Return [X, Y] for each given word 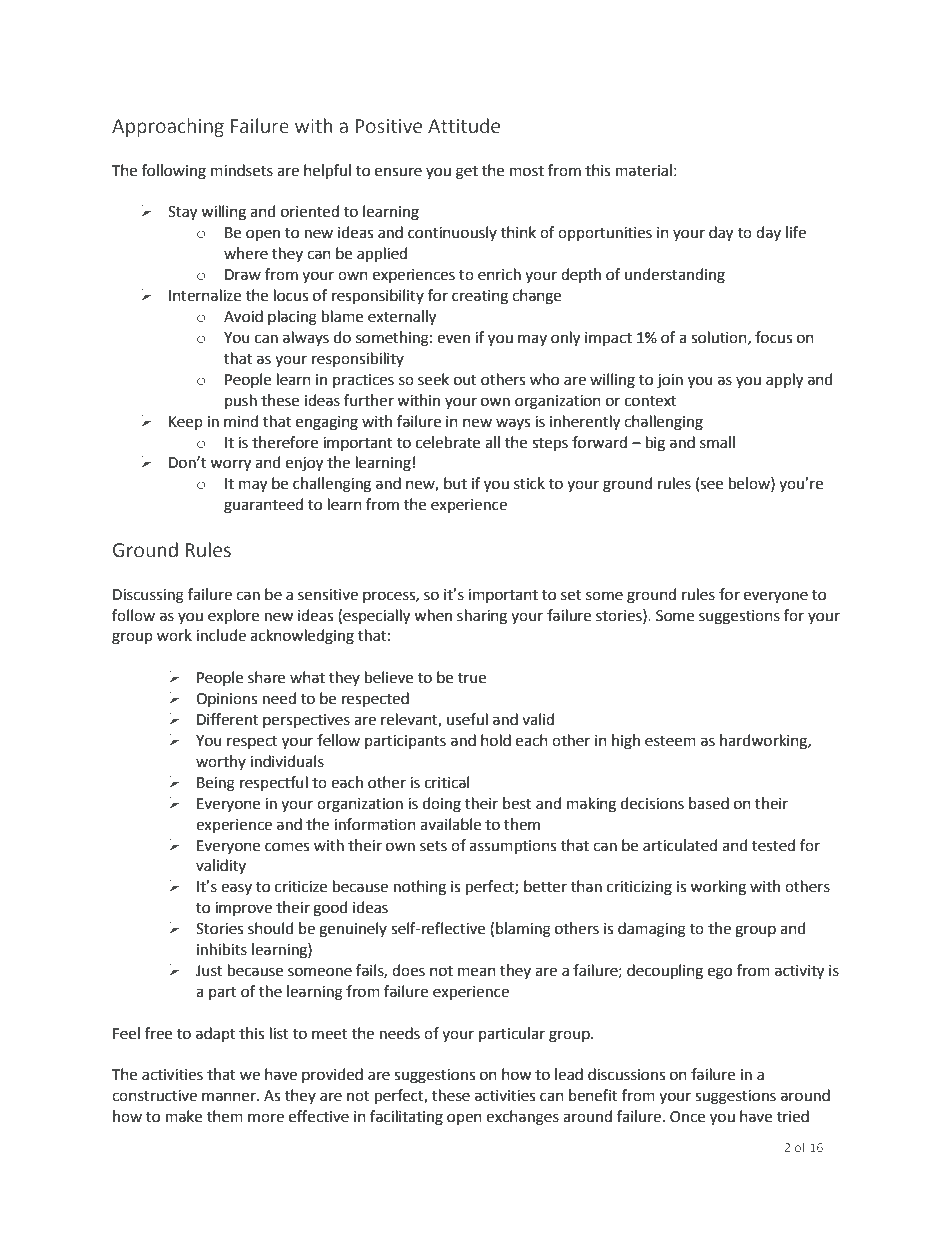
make [184, 1116]
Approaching [168, 127]
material [644, 170]
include [221, 635]
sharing [482, 617]
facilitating [406, 1118]
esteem [670, 741]
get [467, 173]
